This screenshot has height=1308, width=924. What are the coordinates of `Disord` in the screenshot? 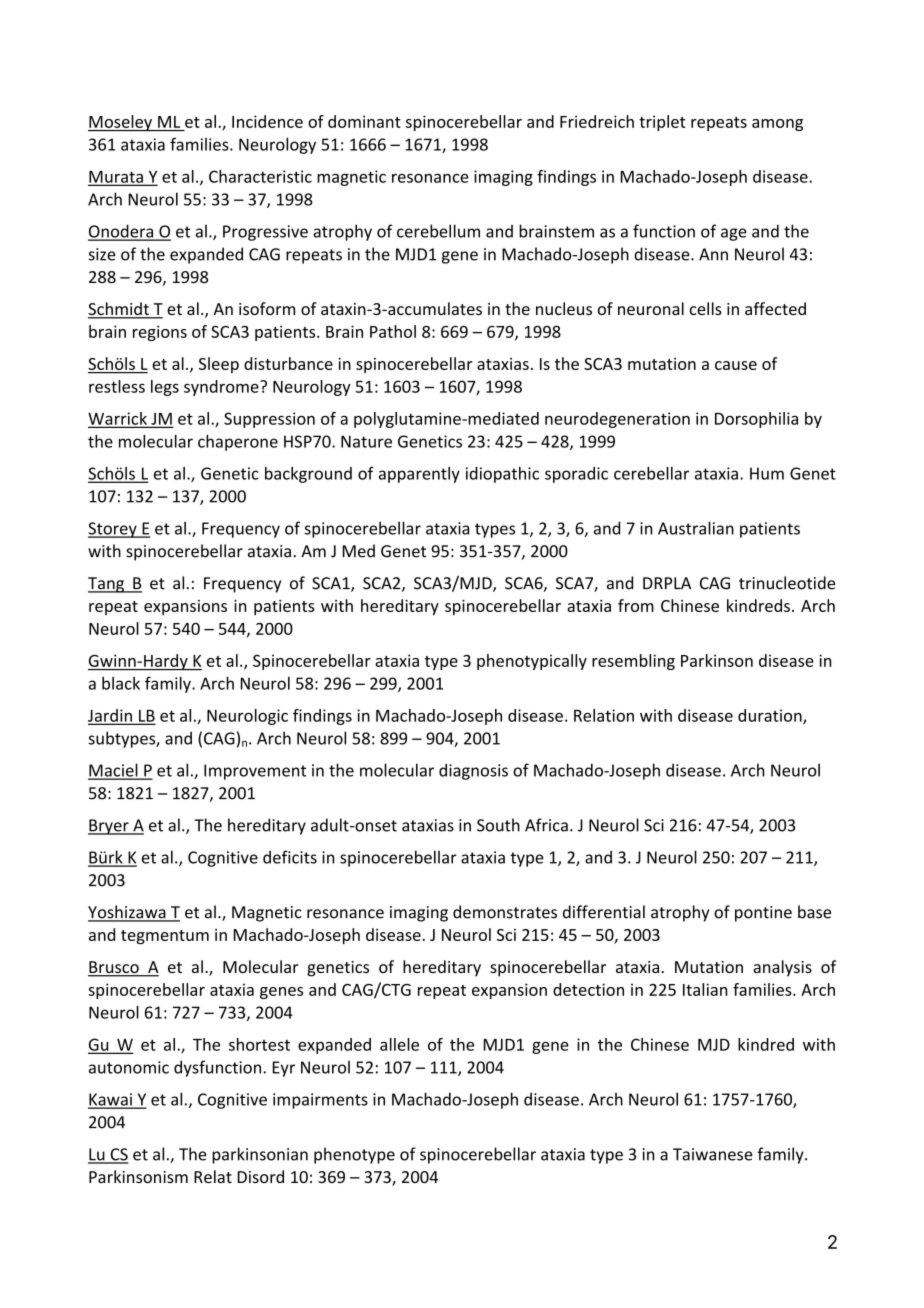 It's located at (261, 1176).
